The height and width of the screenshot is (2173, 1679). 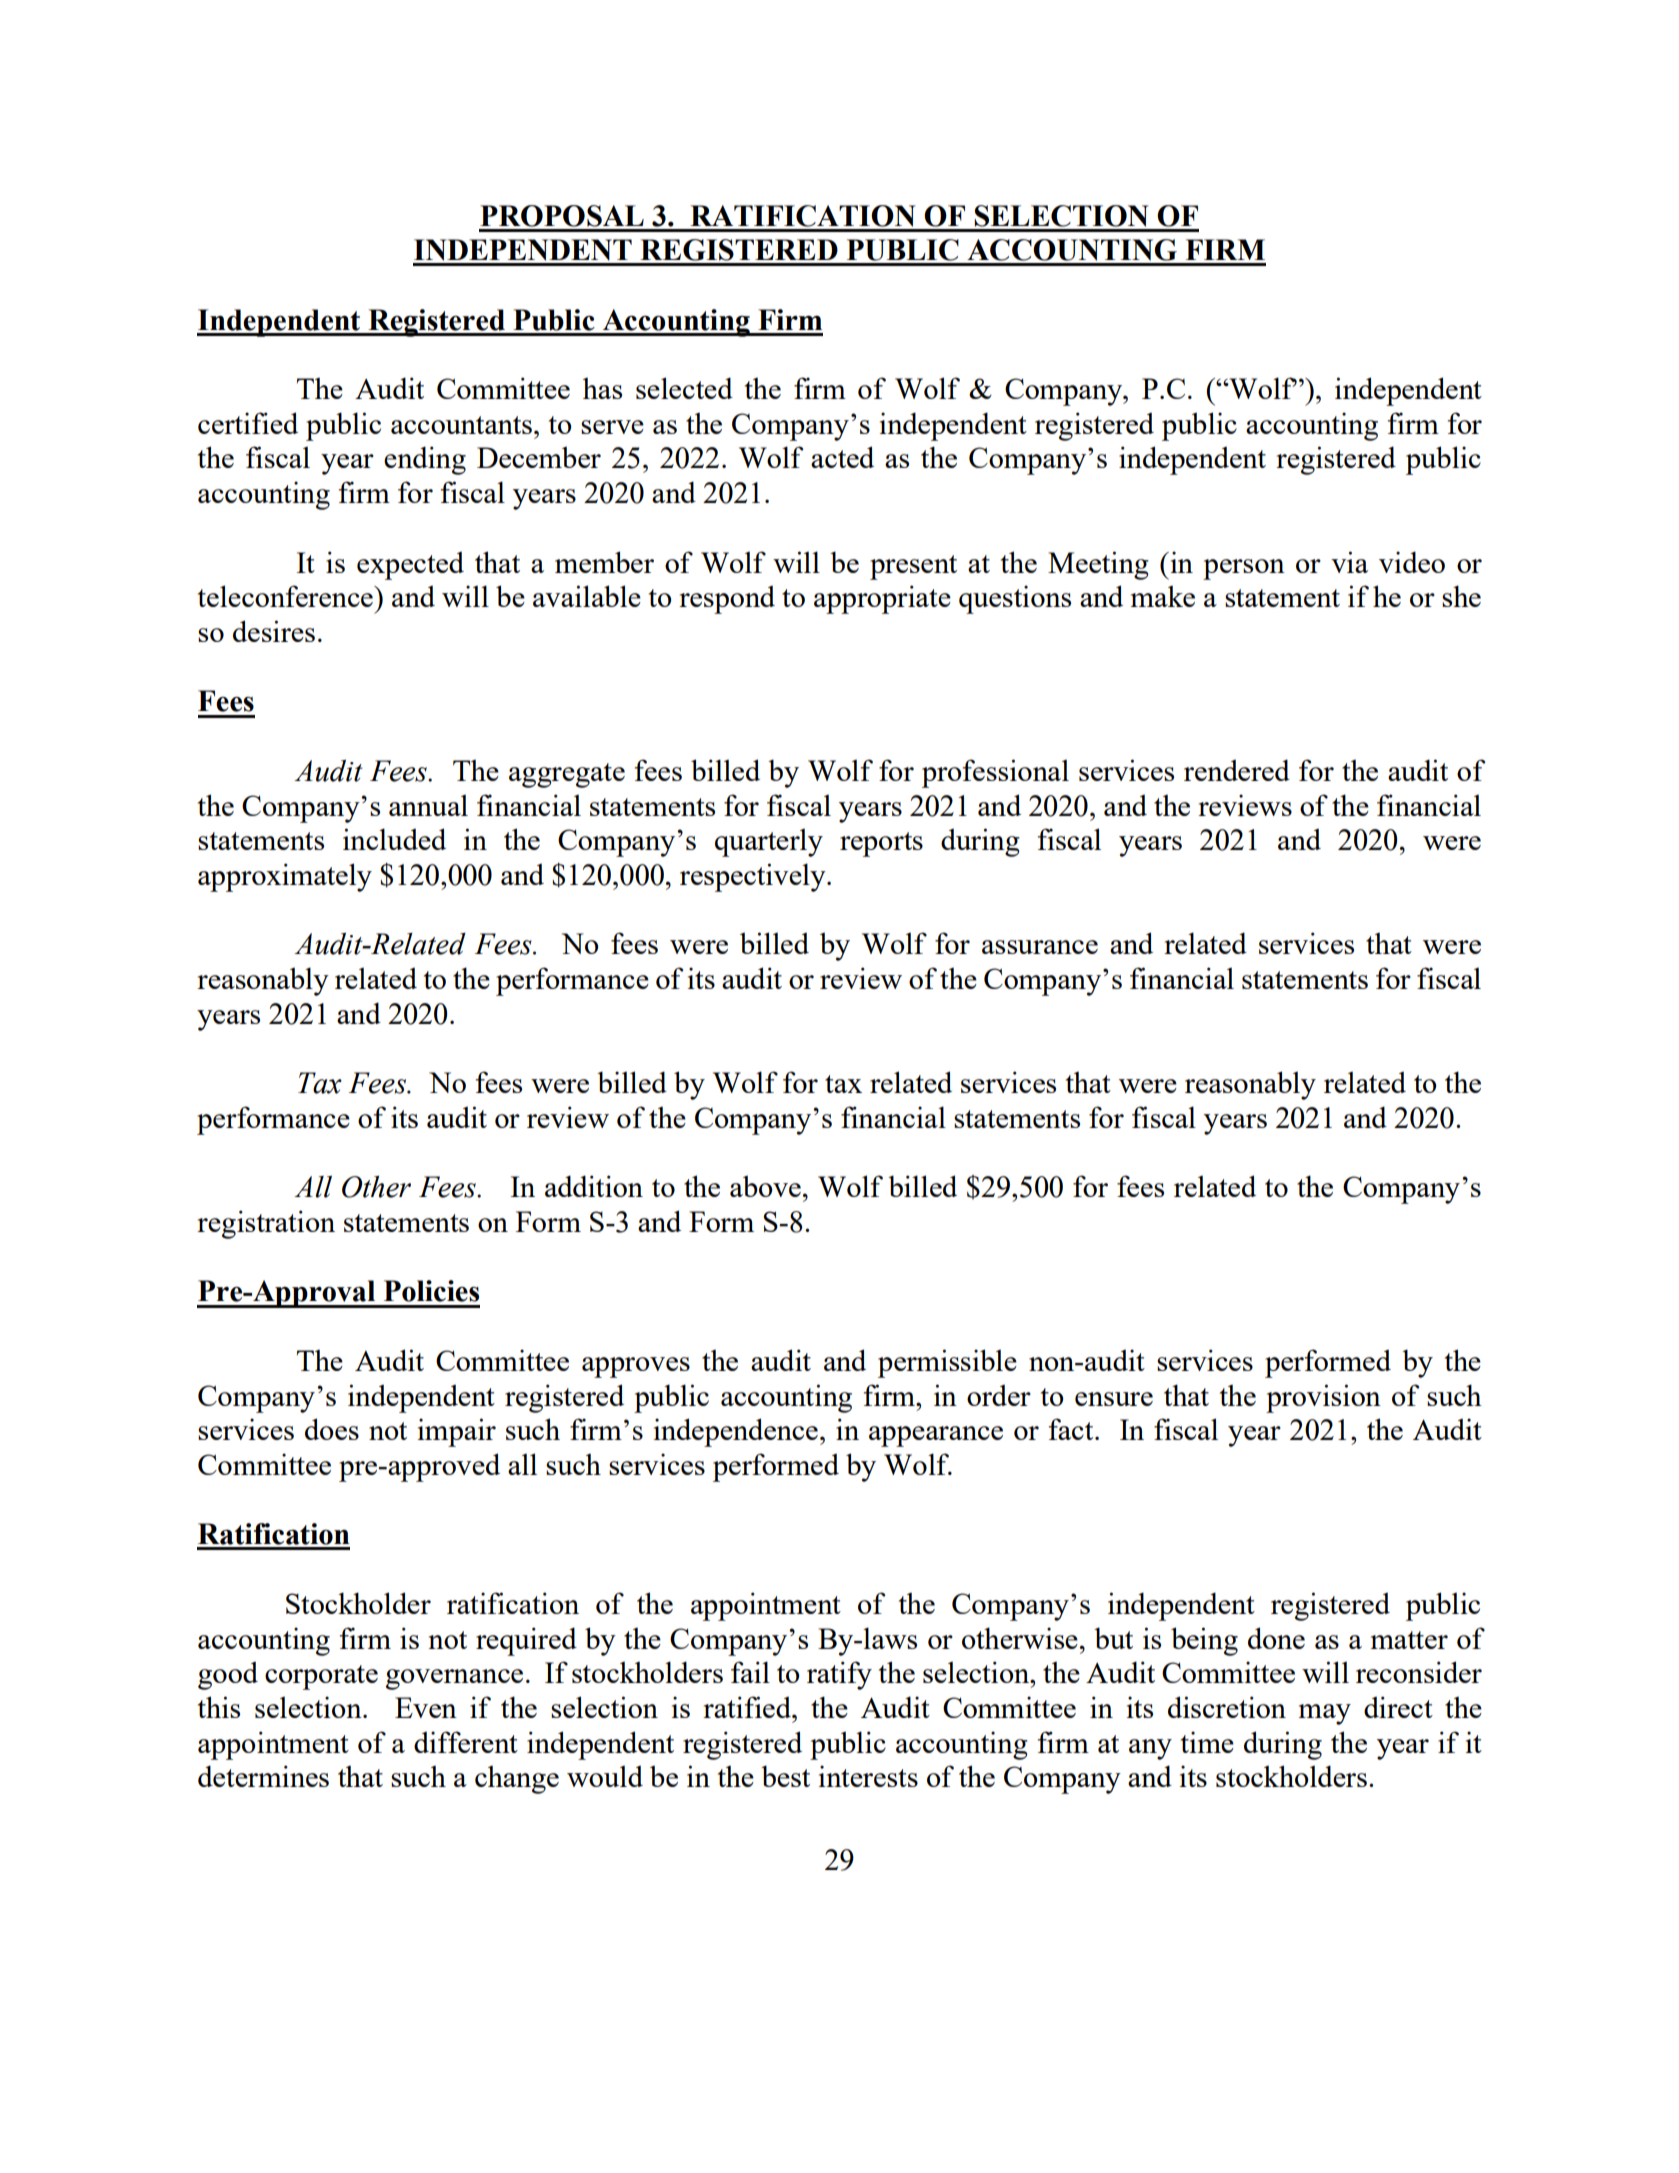 I want to click on Even, so click(x=426, y=1707).
